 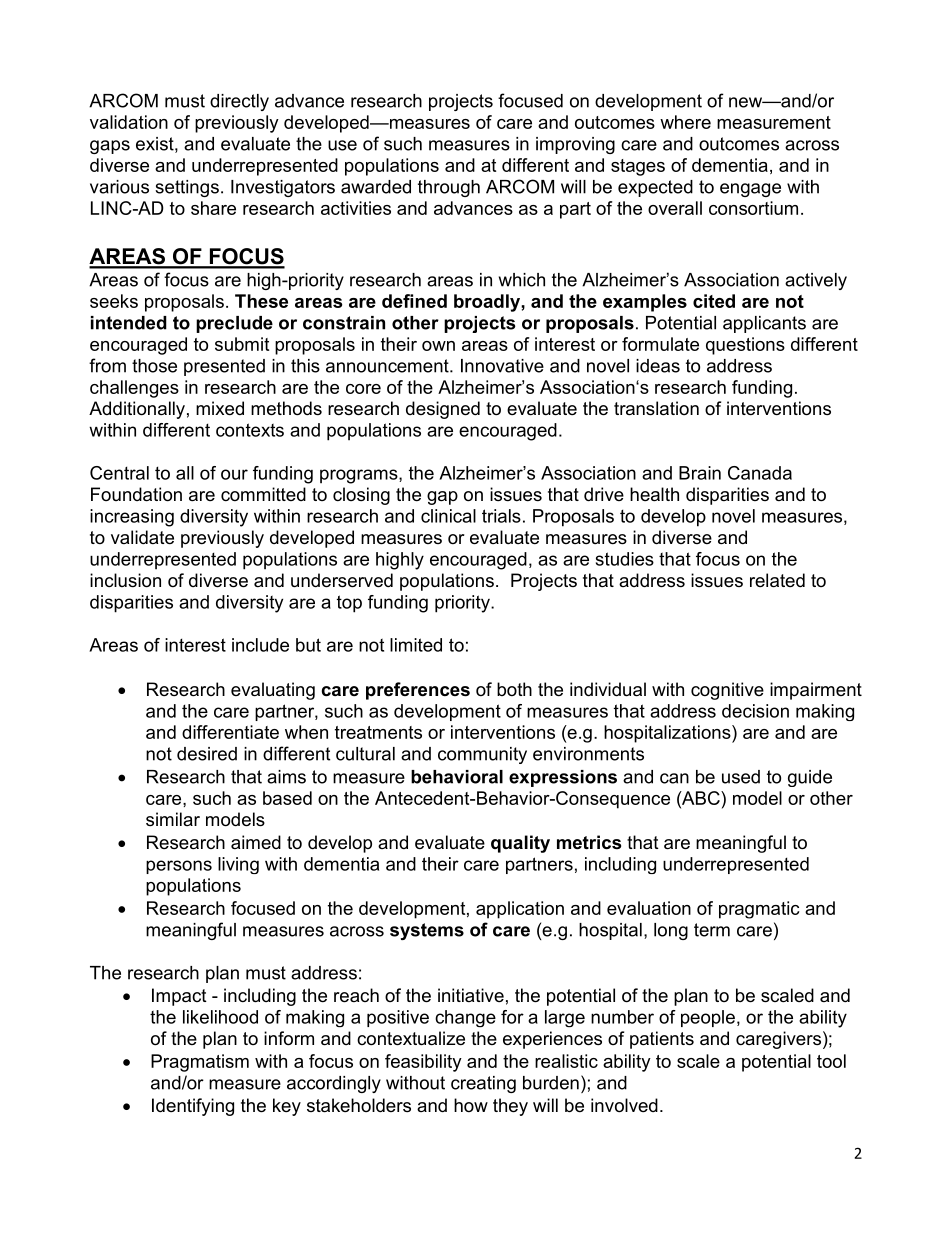 I want to click on directly, so click(x=239, y=102).
